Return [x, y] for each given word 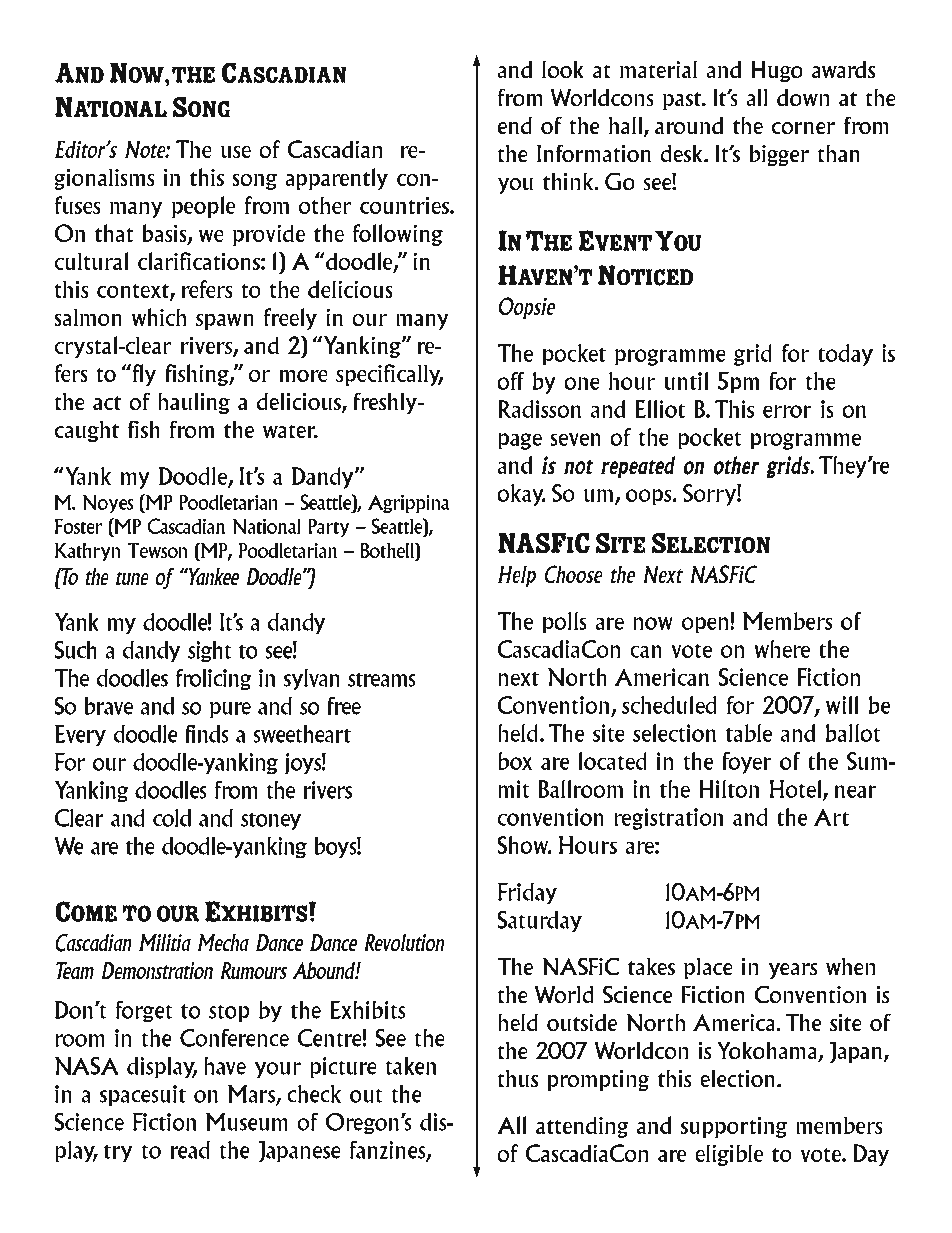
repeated [638, 467]
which [159, 317]
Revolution [404, 943]
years [793, 971]
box [515, 761]
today [845, 355]
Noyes [107, 503]
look [563, 69]
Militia [165, 943]
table [749, 733]
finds [207, 734]
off [511, 381]
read [190, 1150]
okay [521, 495]
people [203, 207]
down [803, 97]
